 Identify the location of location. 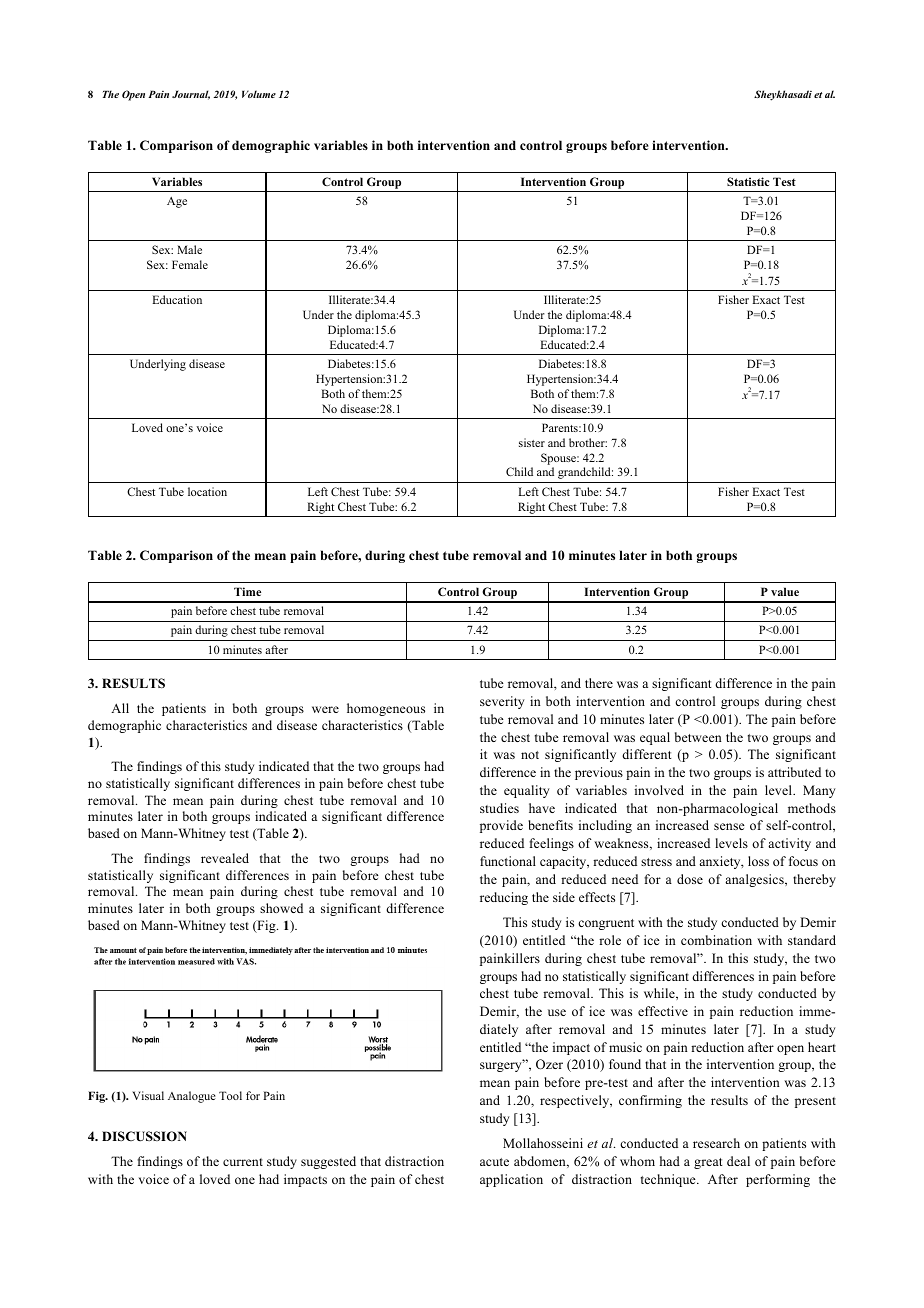
(207, 491).
